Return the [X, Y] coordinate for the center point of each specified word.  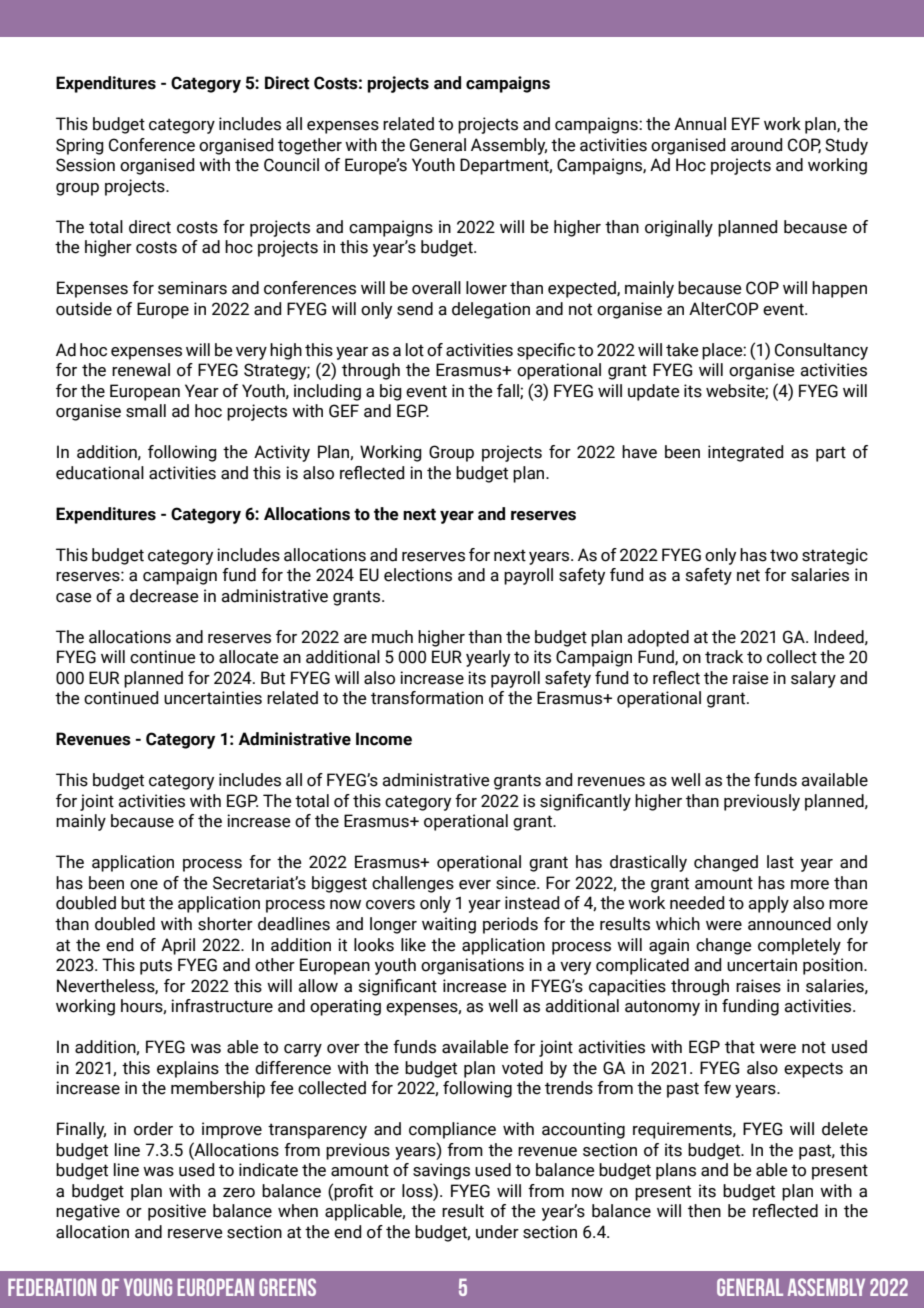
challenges [413, 884]
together [310, 146]
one [144, 885]
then [704, 1211]
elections [418, 575]
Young [148, 1287]
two [784, 555]
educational [100, 473]
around [757, 145]
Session [85, 165]
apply [768, 904]
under [497, 1232]
